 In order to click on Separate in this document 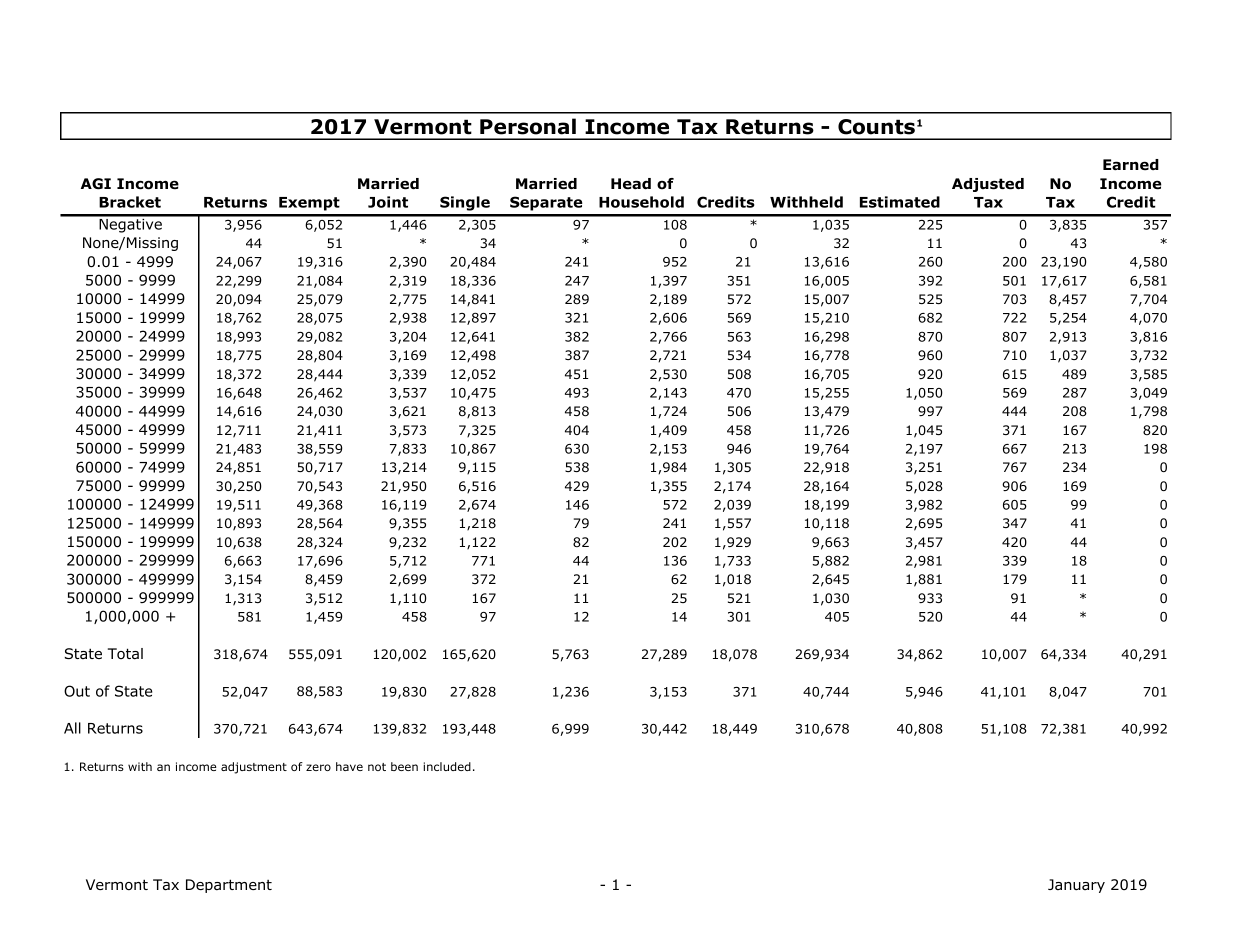, I will do `click(546, 203)`.
